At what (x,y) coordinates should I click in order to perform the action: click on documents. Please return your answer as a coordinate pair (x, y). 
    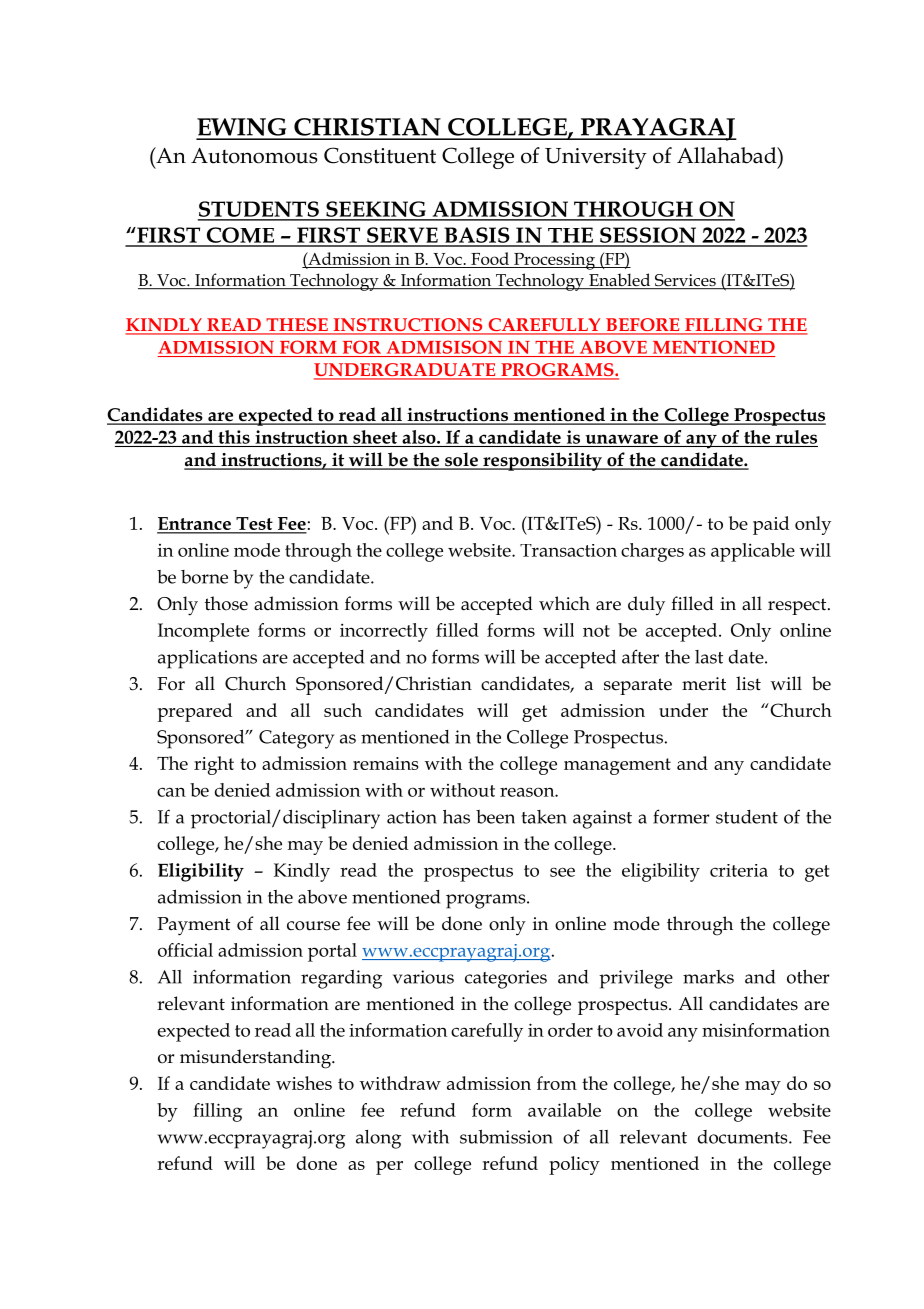
    Looking at the image, I should click on (744, 1137).
